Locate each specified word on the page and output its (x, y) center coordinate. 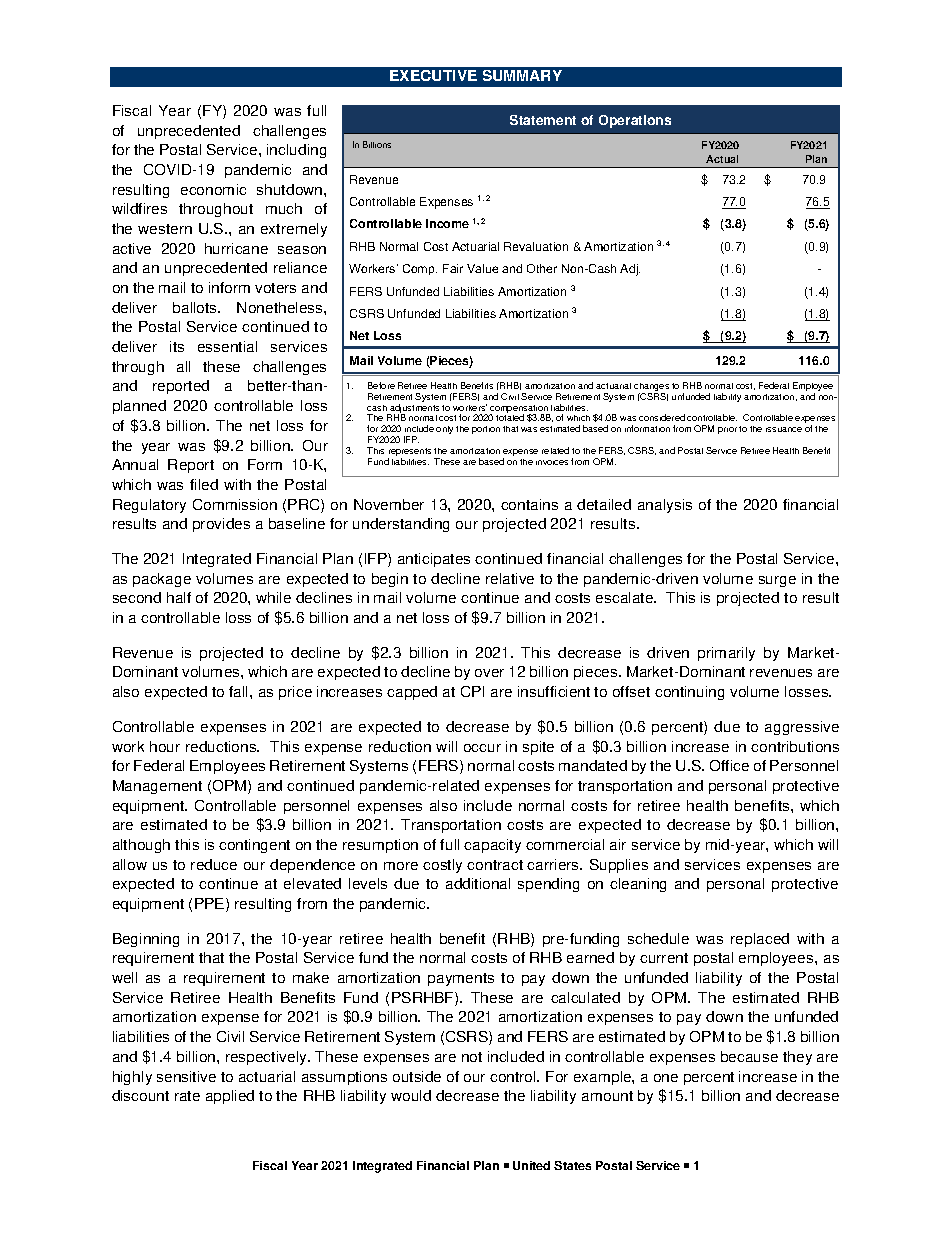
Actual (722, 159)
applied (230, 1097)
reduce (214, 864)
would (411, 1095)
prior (727, 430)
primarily (726, 654)
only (444, 430)
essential (227, 346)
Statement (543, 120)
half (179, 597)
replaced (760, 940)
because (749, 1056)
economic (213, 189)
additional (478, 883)
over (489, 673)
